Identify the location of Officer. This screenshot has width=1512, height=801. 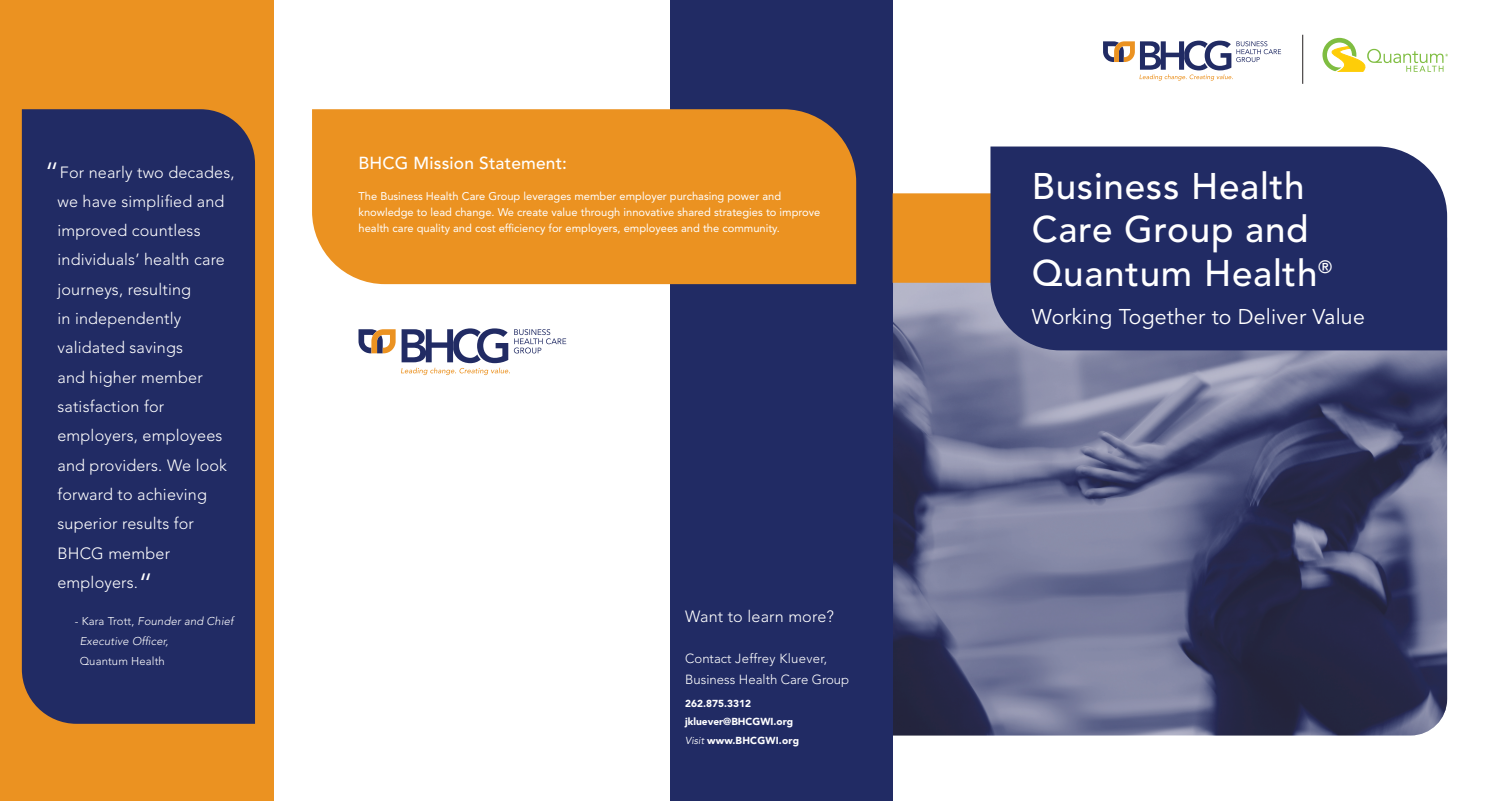
(150, 641).
